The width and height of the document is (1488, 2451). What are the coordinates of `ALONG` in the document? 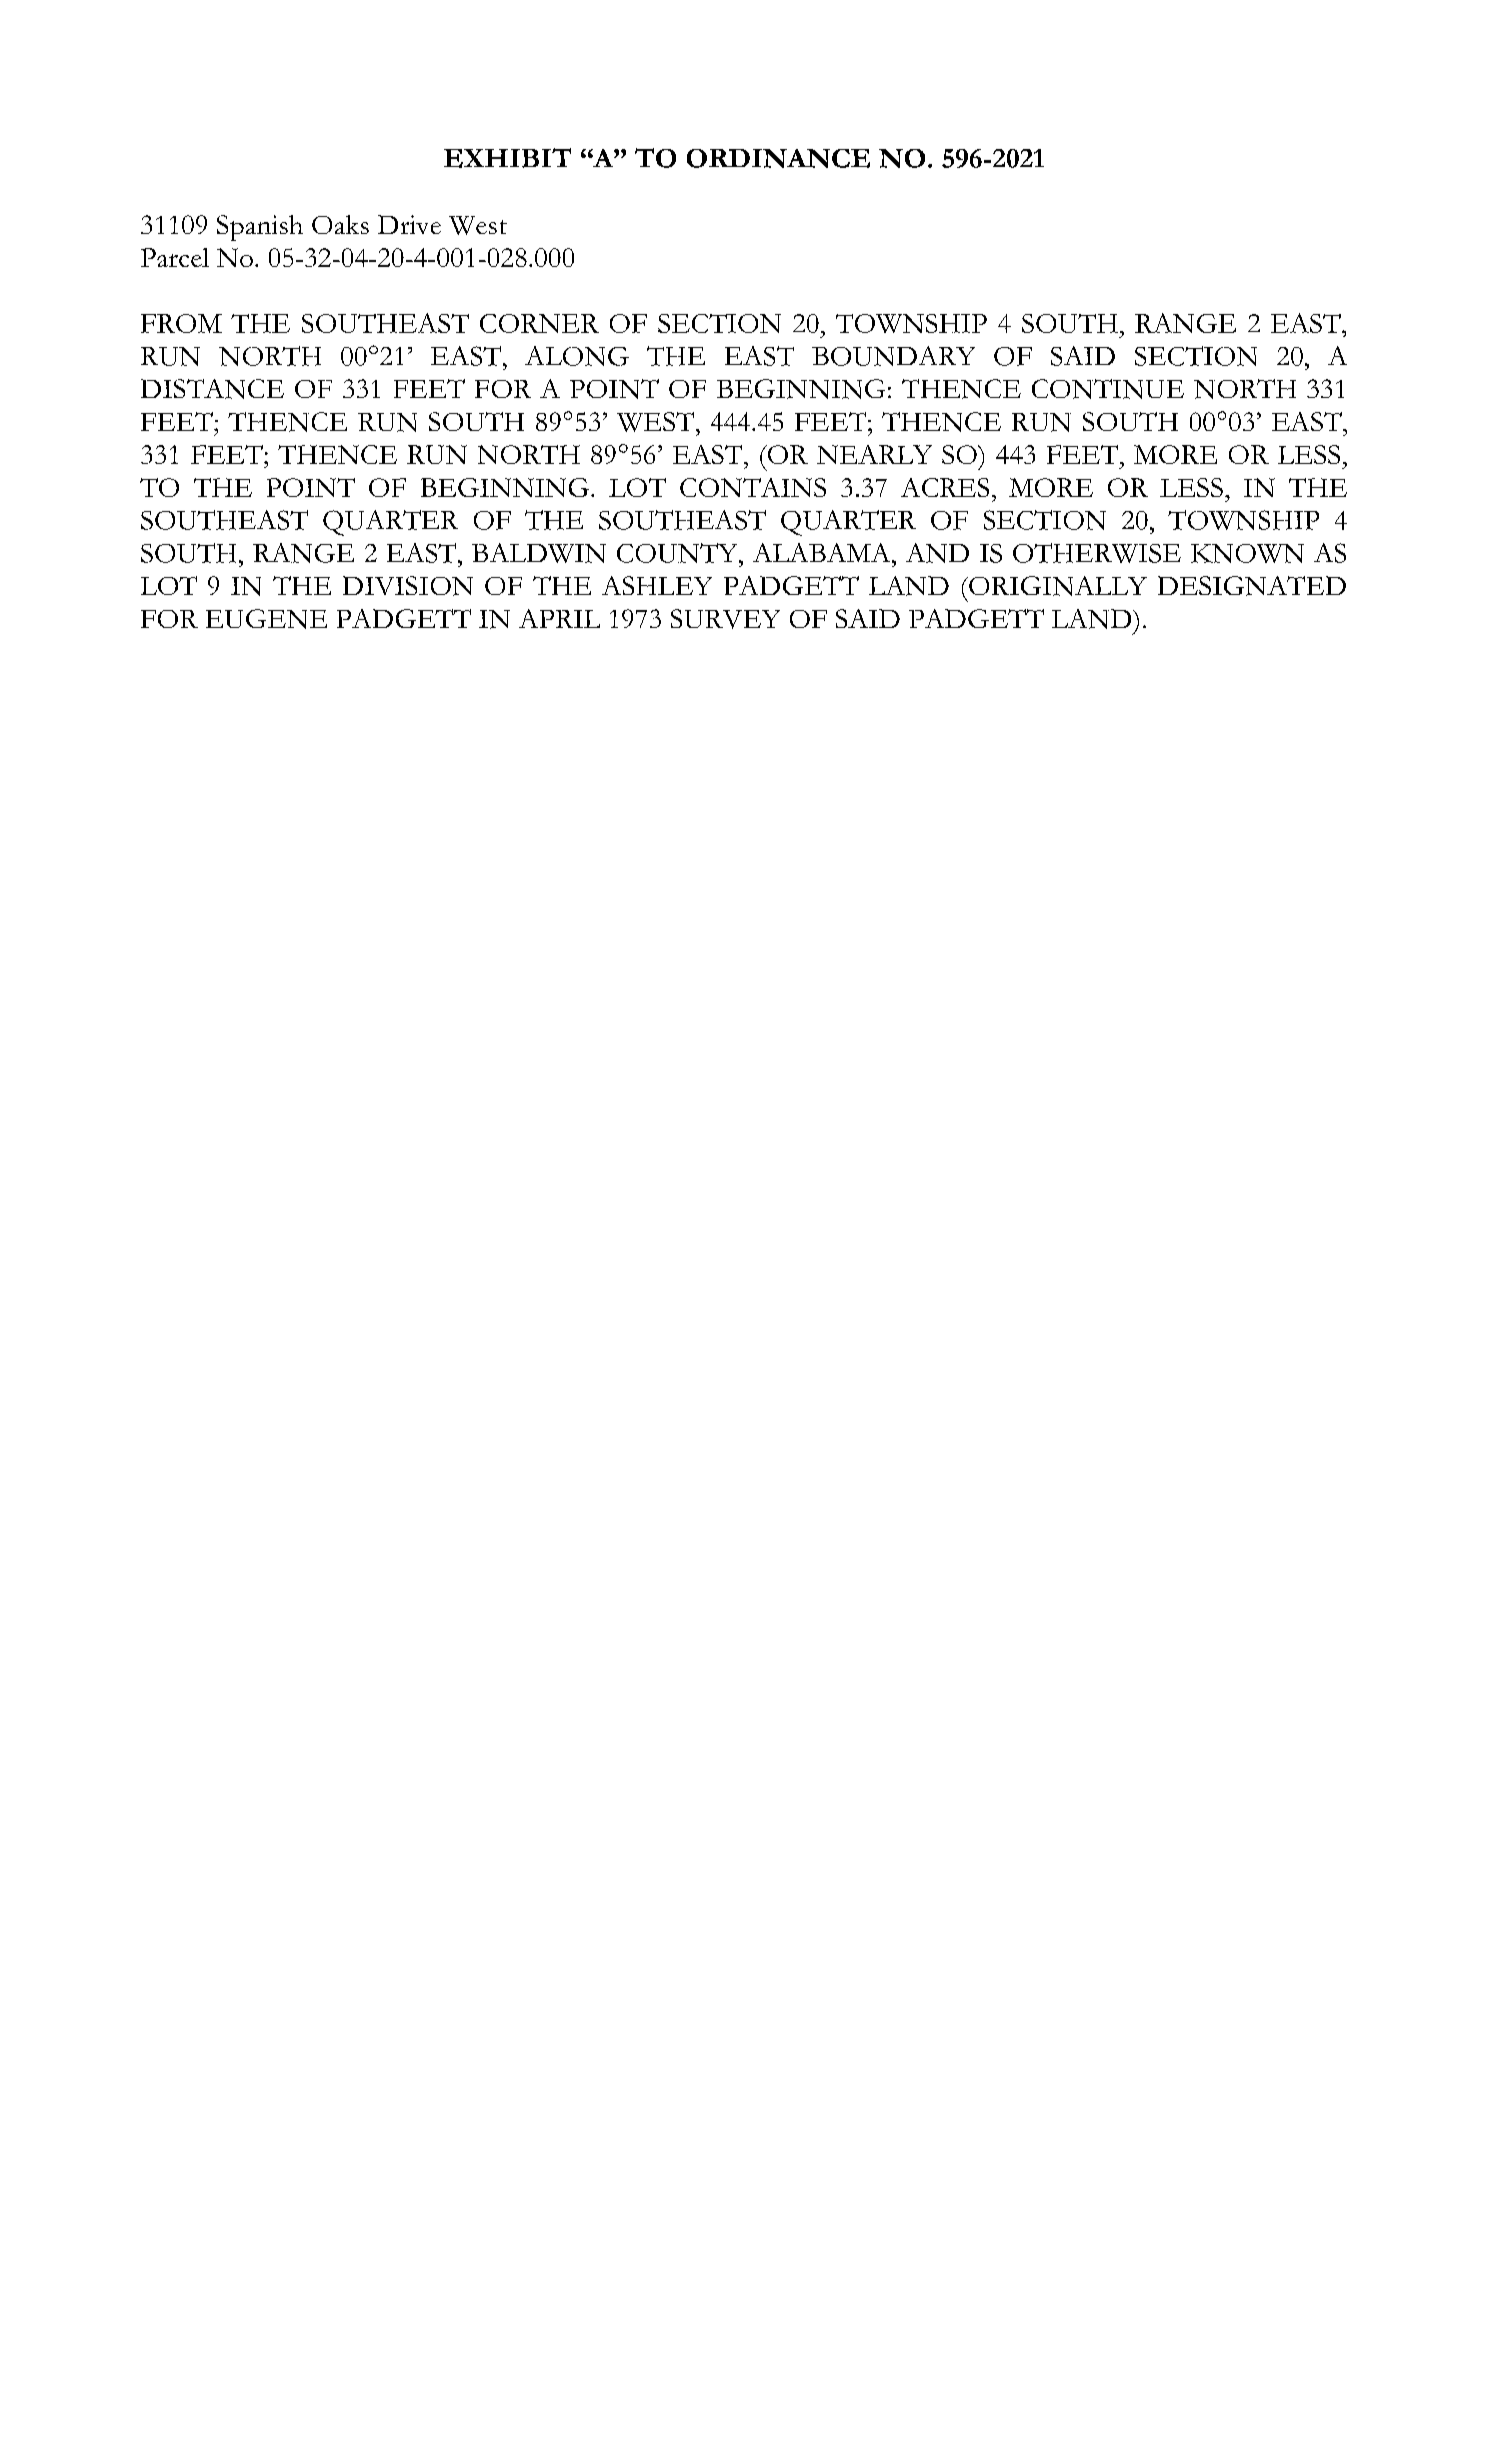 It's located at (577, 356).
